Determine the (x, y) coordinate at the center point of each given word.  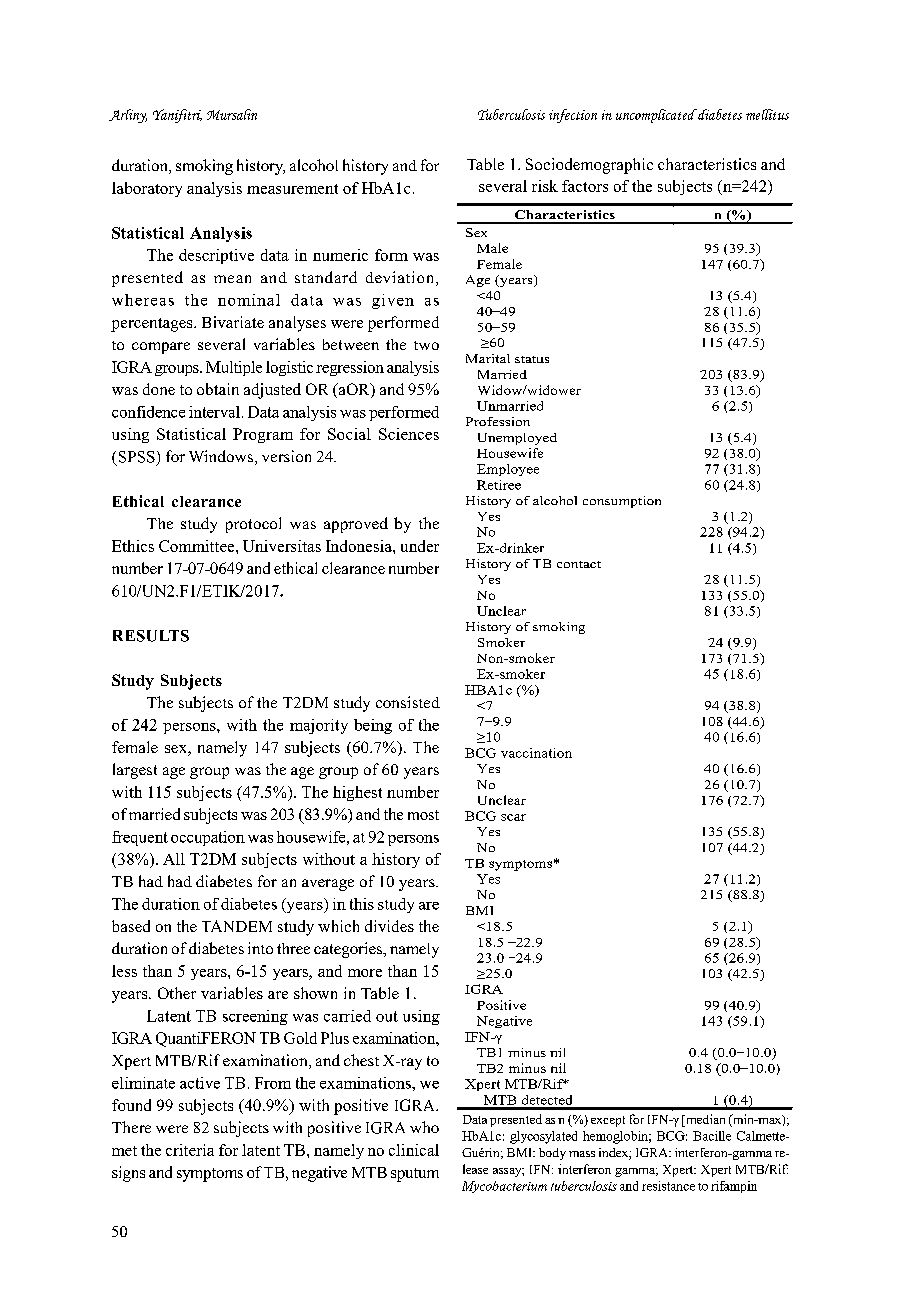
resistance (668, 1186)
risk (545, 186)
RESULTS (151, 636)
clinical (414, 1150)
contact (579, 564)
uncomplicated (656, 116)
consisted (408, 702)
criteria (190, 1150)
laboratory (147, 189)
